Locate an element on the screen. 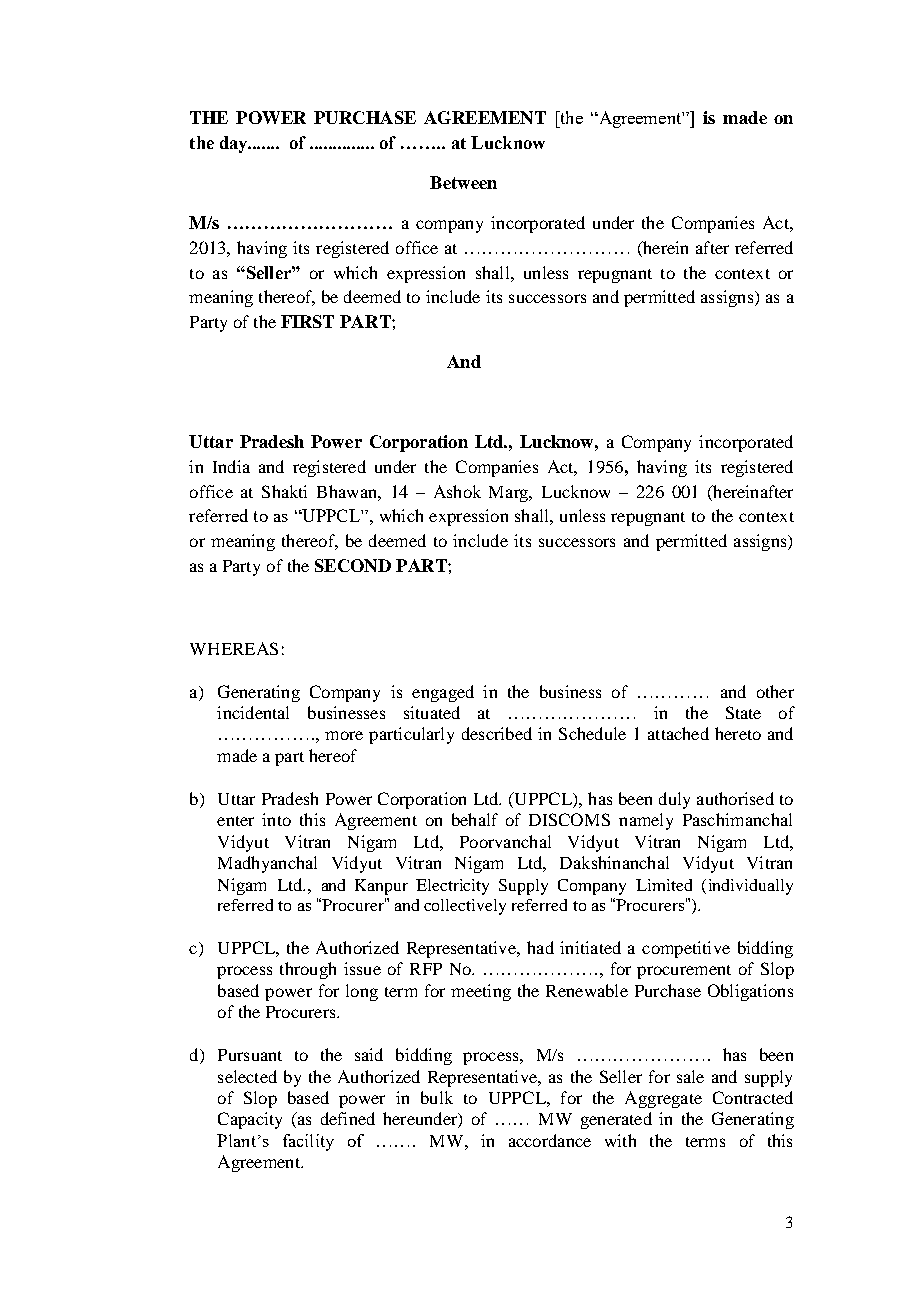 This screenshot has height=1308, width=924. Between is located at coordinates (463, 182).
